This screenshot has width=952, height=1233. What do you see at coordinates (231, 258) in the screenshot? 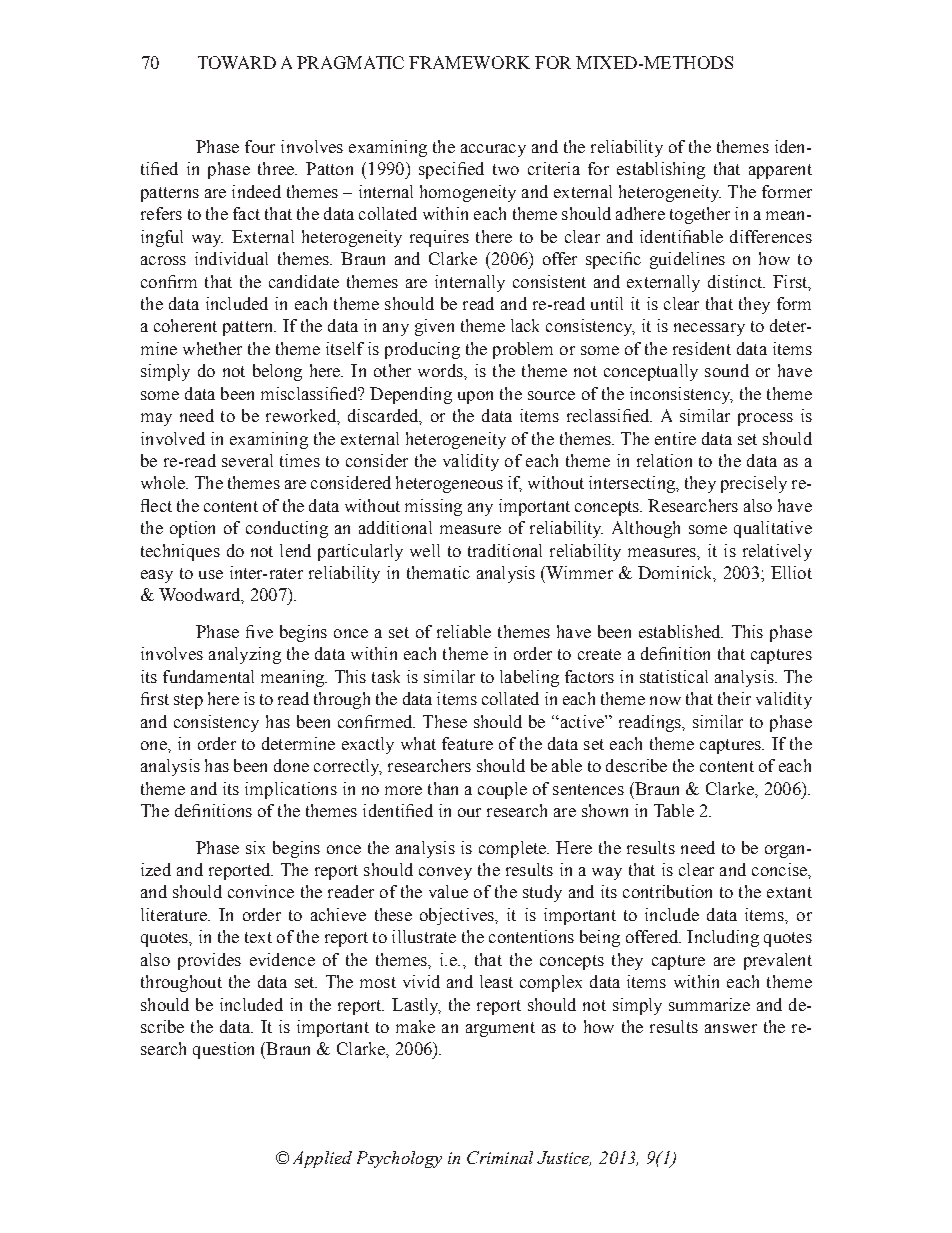
I see `individual` at bounding box center [231, 258].
